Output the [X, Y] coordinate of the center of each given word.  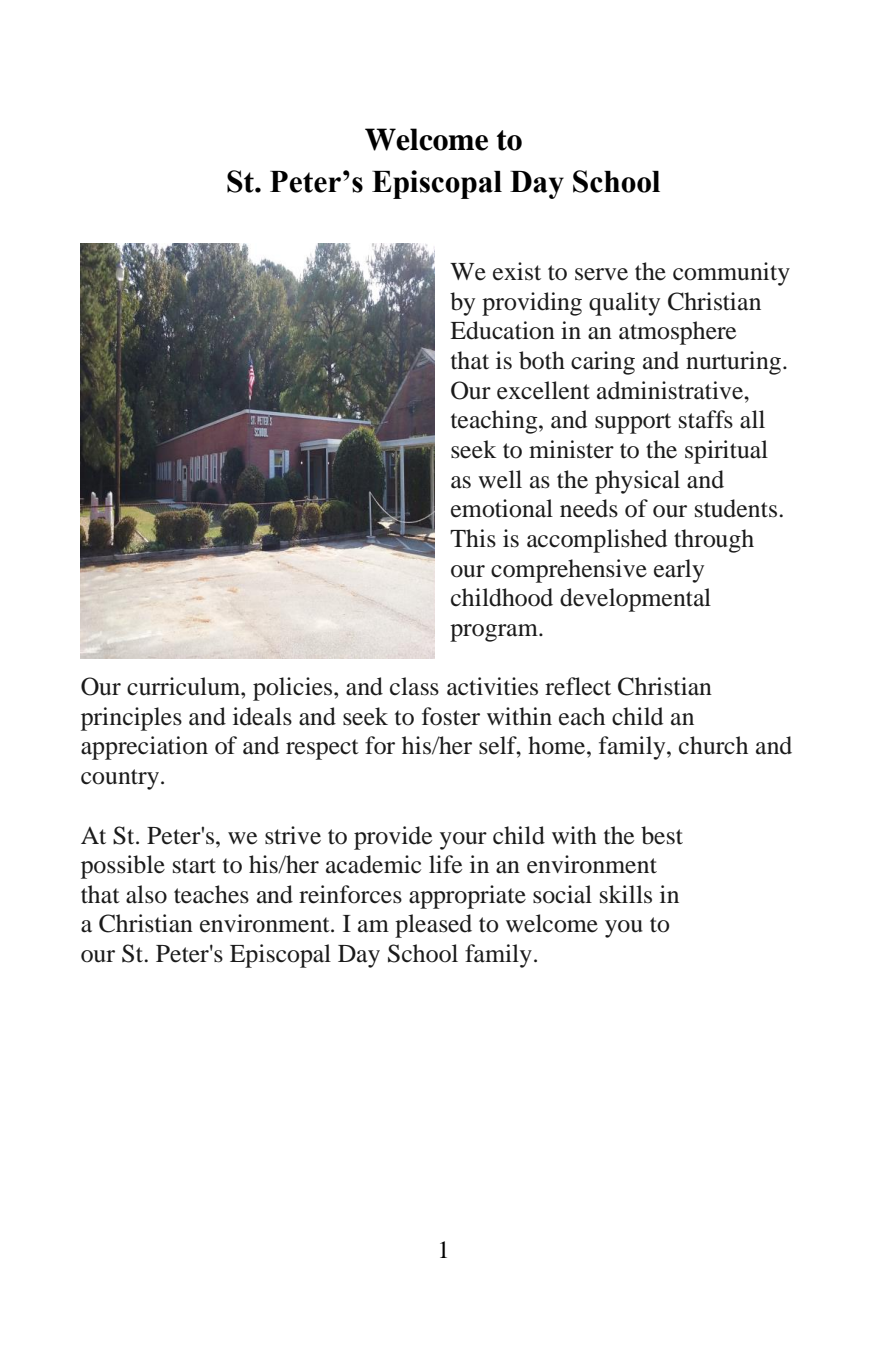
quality [624, 304]
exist [517, 271]
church [713, 745]
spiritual [726, 452]
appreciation [144, 748]
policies [294, 689]
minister [571, 449]
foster [451, 716]
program [495, 633]
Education [502, 330]
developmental [635, 600]
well [500, 479]
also [146, 894]
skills [626, 894]
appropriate [467, 897]
